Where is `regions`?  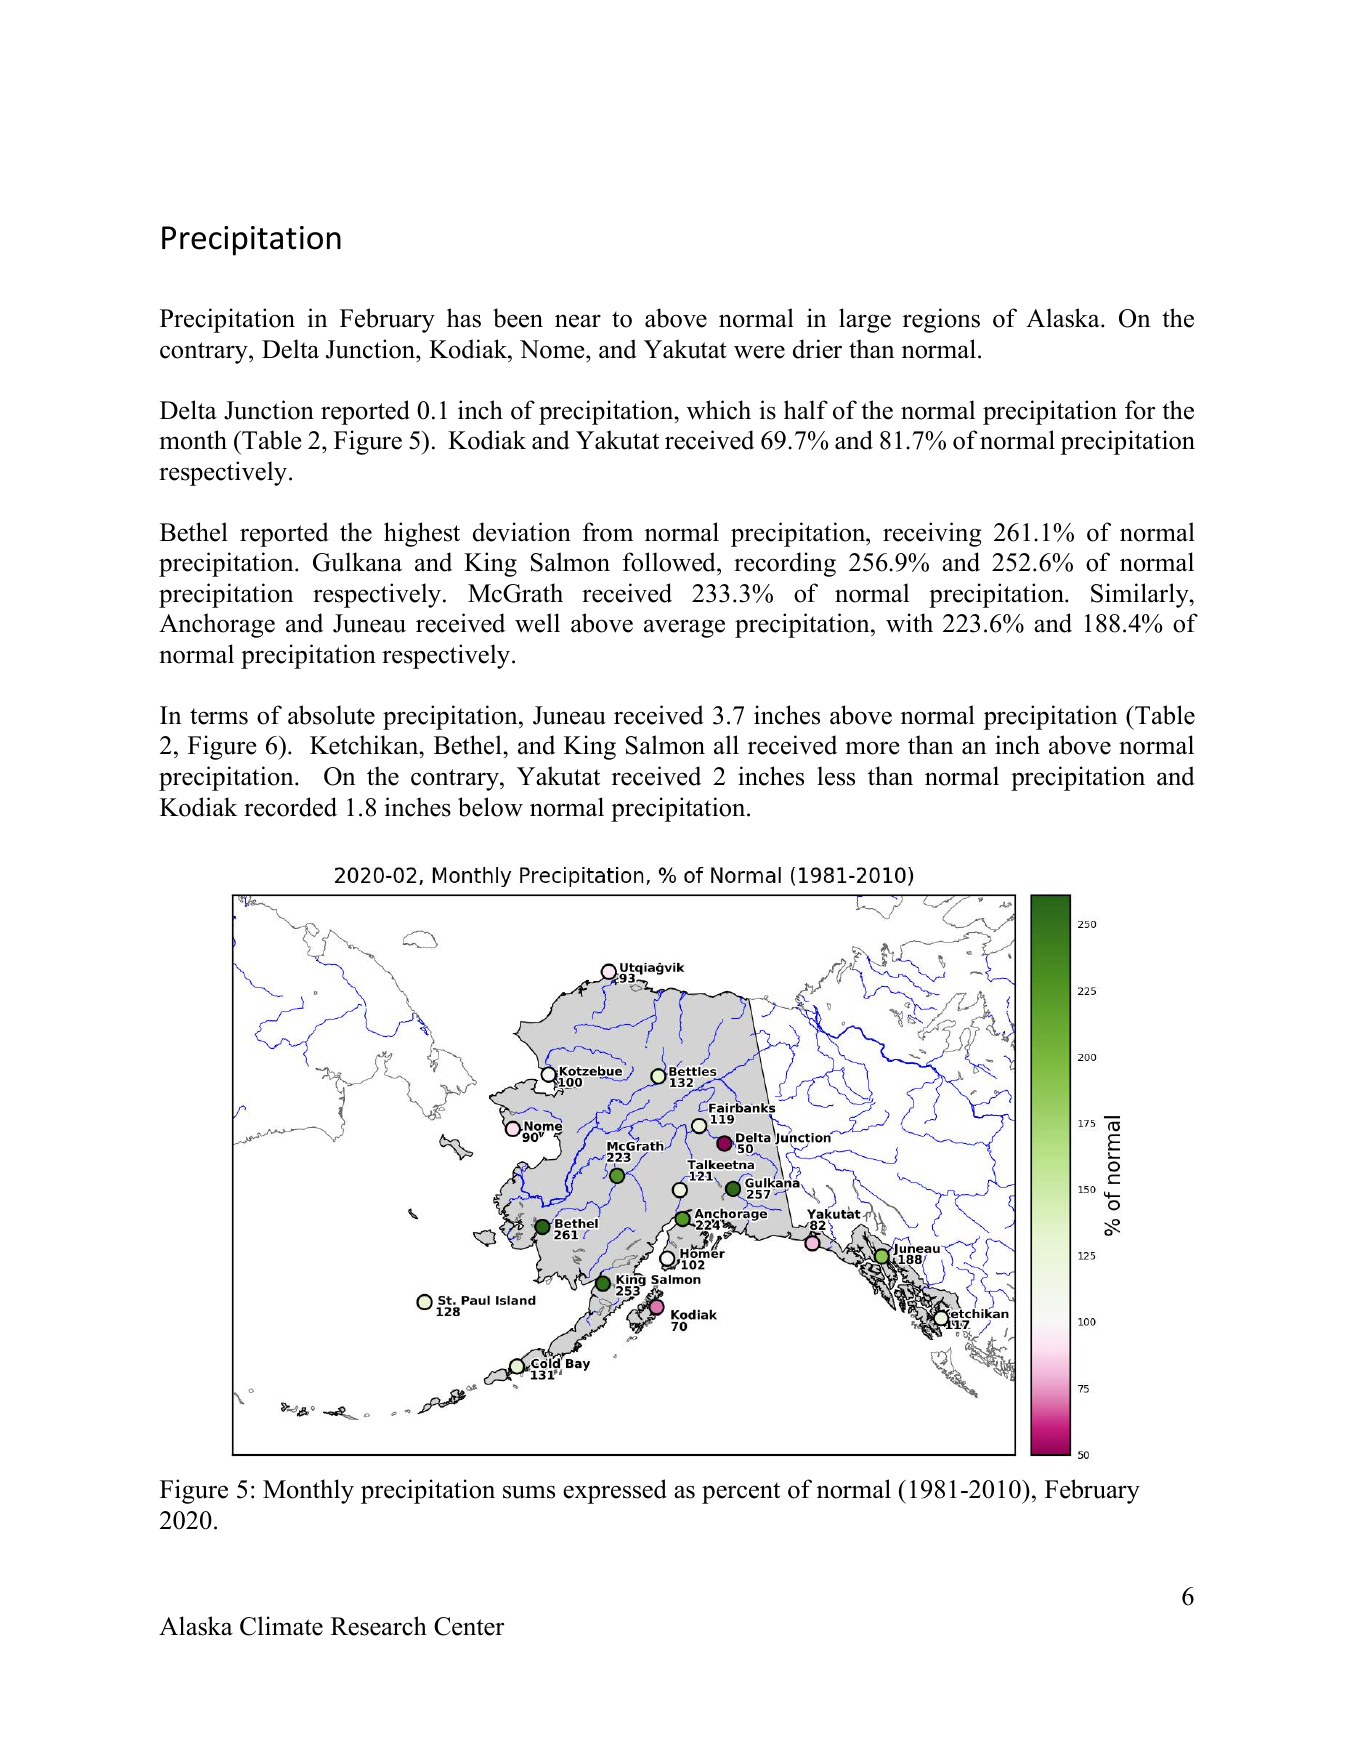 regions is located at coordinates (941, 320).
